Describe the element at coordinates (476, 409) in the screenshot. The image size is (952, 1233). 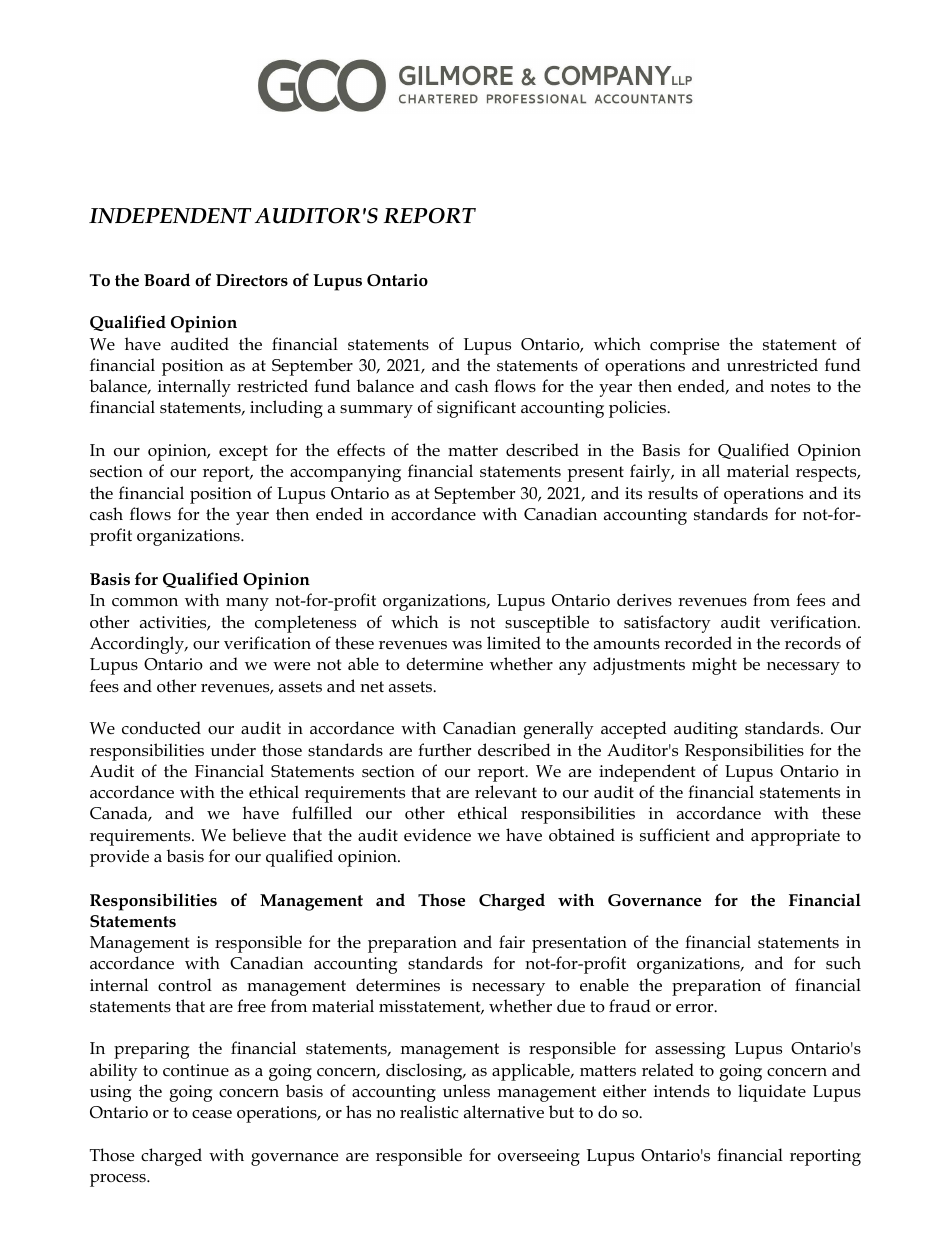
I see `significant` at that location.
